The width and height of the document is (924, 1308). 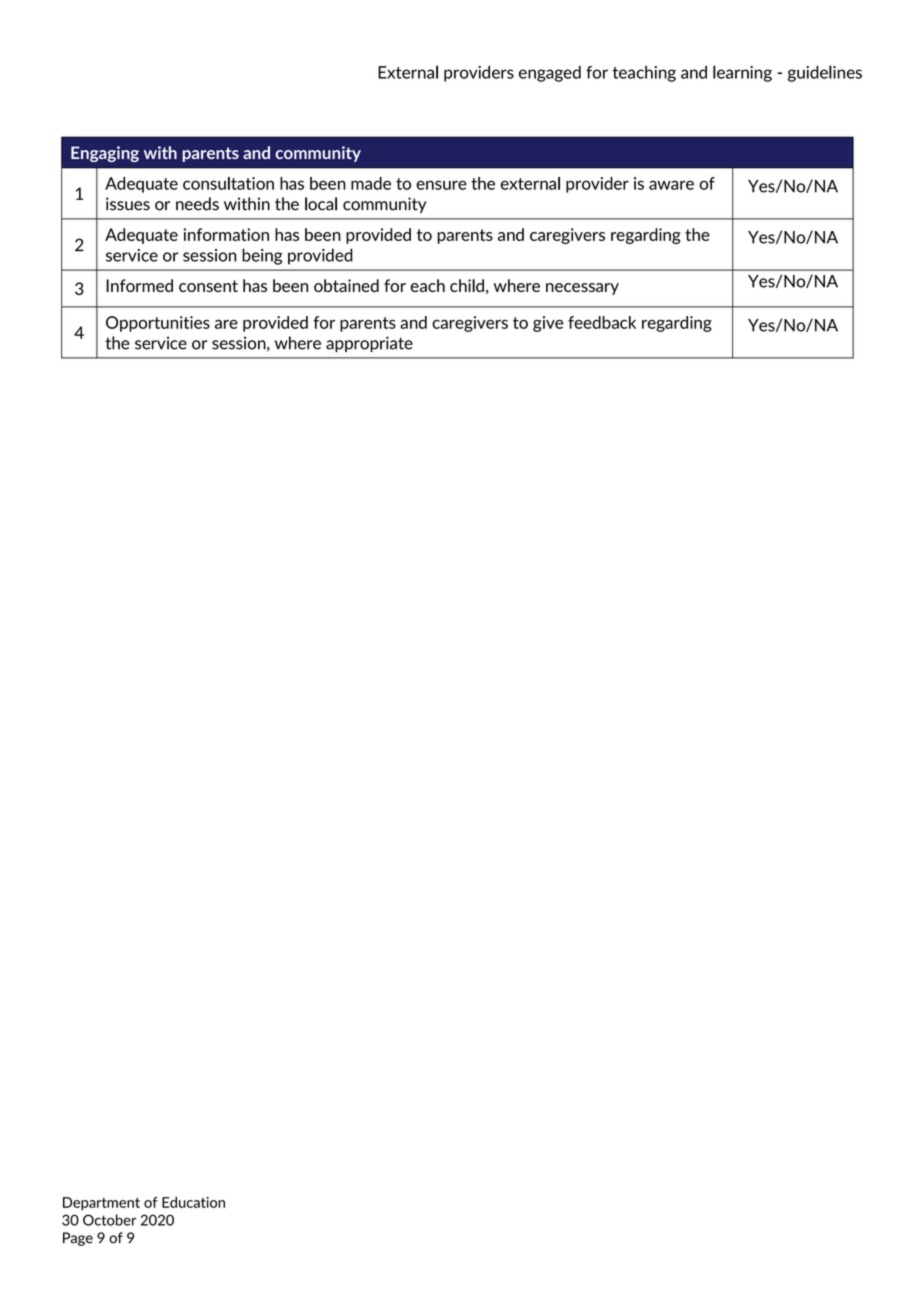 I want to click on feedback, so click(x=602, y=322).
